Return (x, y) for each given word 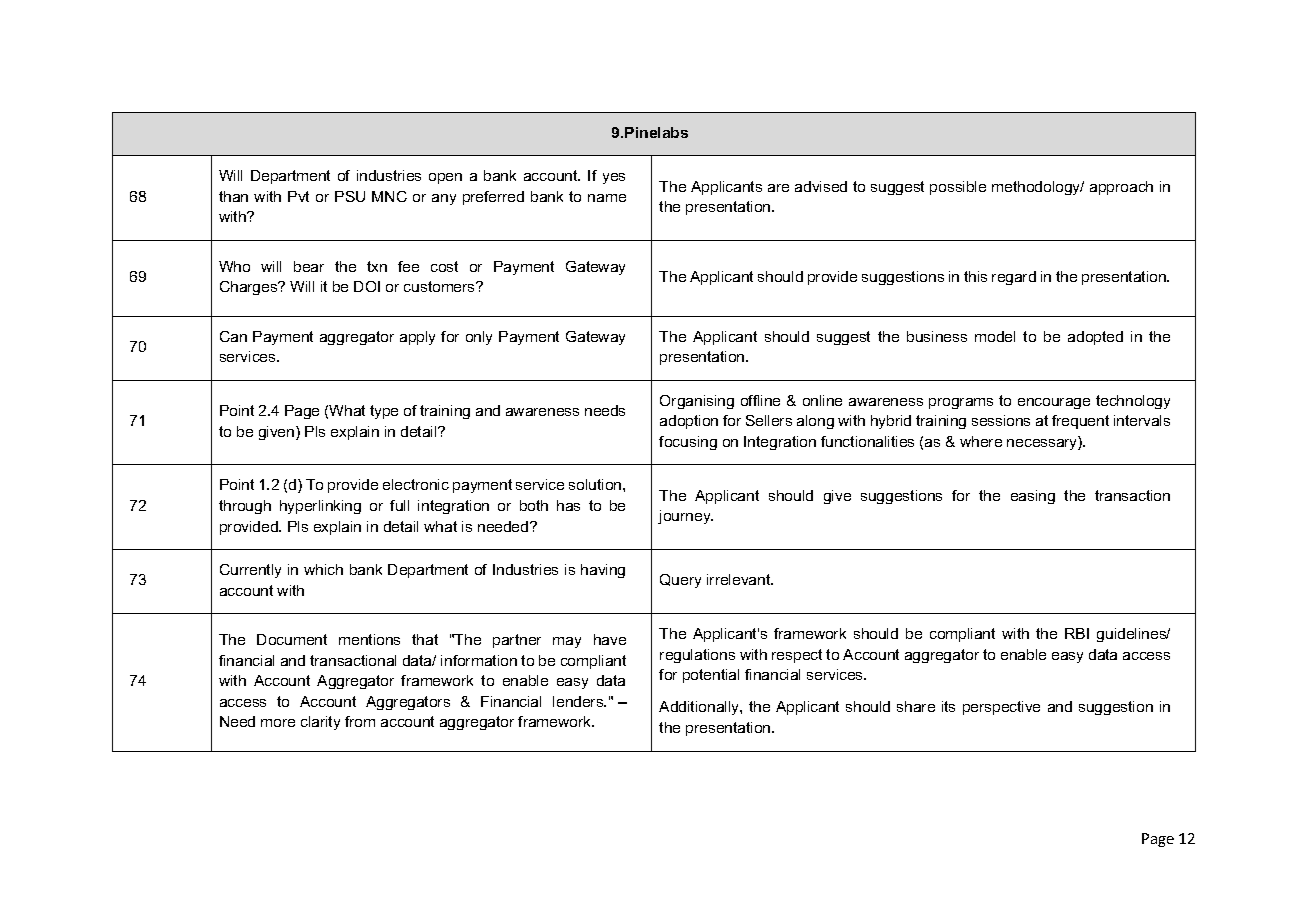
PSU (350, 196)
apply (417, 338)
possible (958, 188)
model (995, 336)
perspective (1001, 708)
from (360, 721)
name (607, 198)
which (323, 569)
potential (711, 676)
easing (1033, 497)
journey (685, 517)
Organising (697, 402)
